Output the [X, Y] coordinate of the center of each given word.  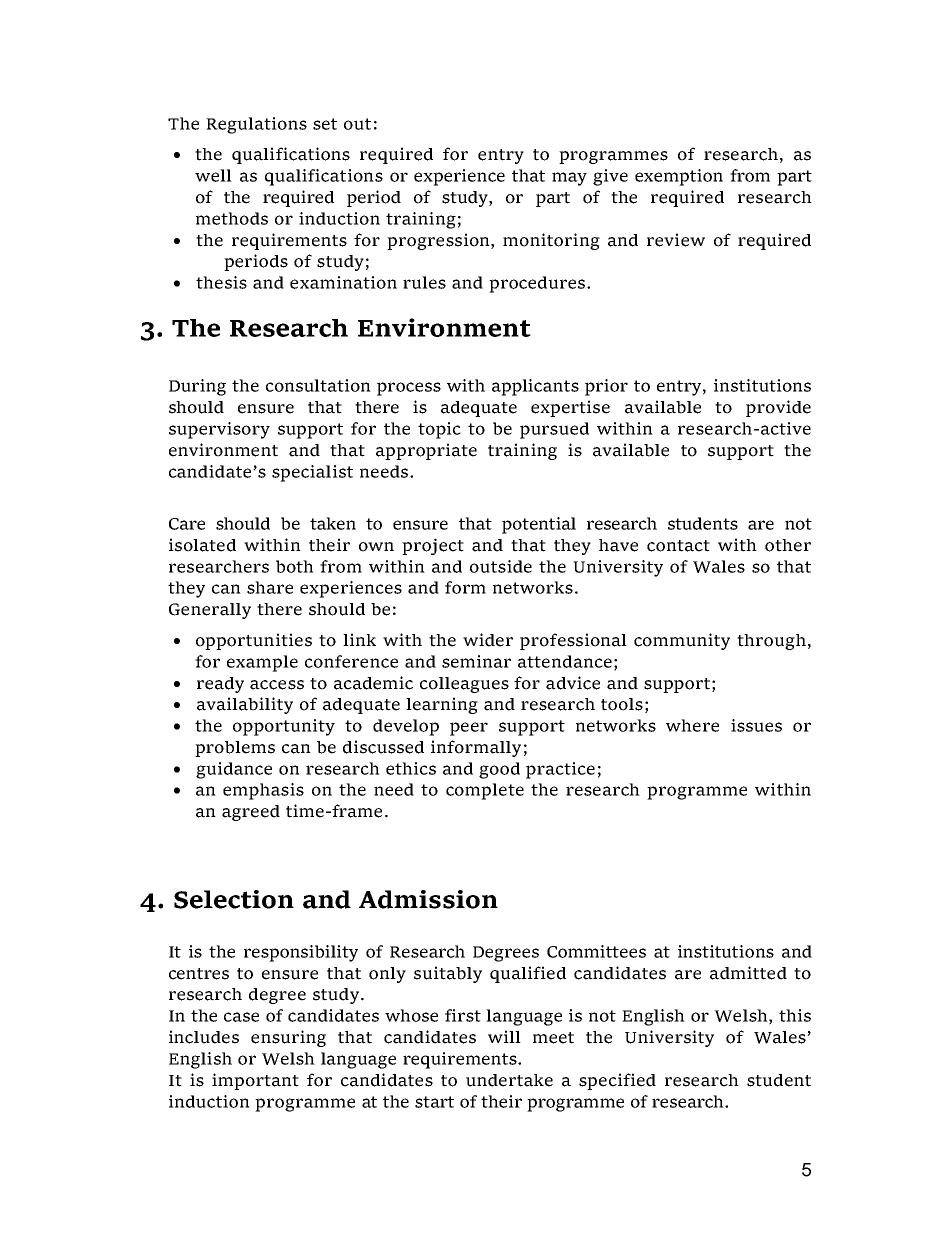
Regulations [256, 125]
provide [778, 408]
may [569, 179]
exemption [679, 177]
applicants [535, 387]
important [255, 1081]
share [270, 587]
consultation [318, 385]
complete [485, 791]
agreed [251, 813]
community [682, 641]
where [692, 725]
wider [488, 640]
